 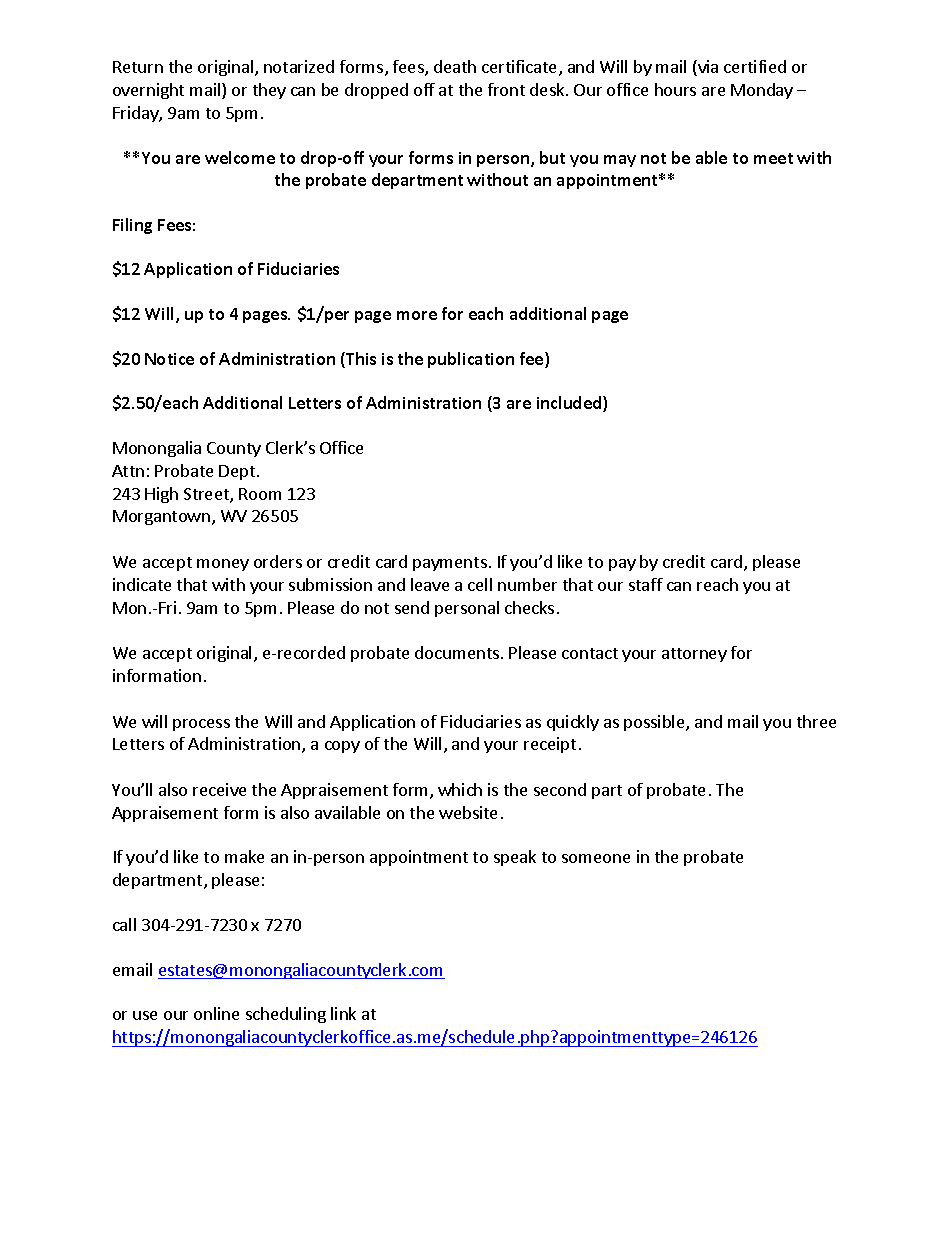 What do you see at coordinates (457, 652) in the page?
I see `documents` at bounding box center [457, 652].
